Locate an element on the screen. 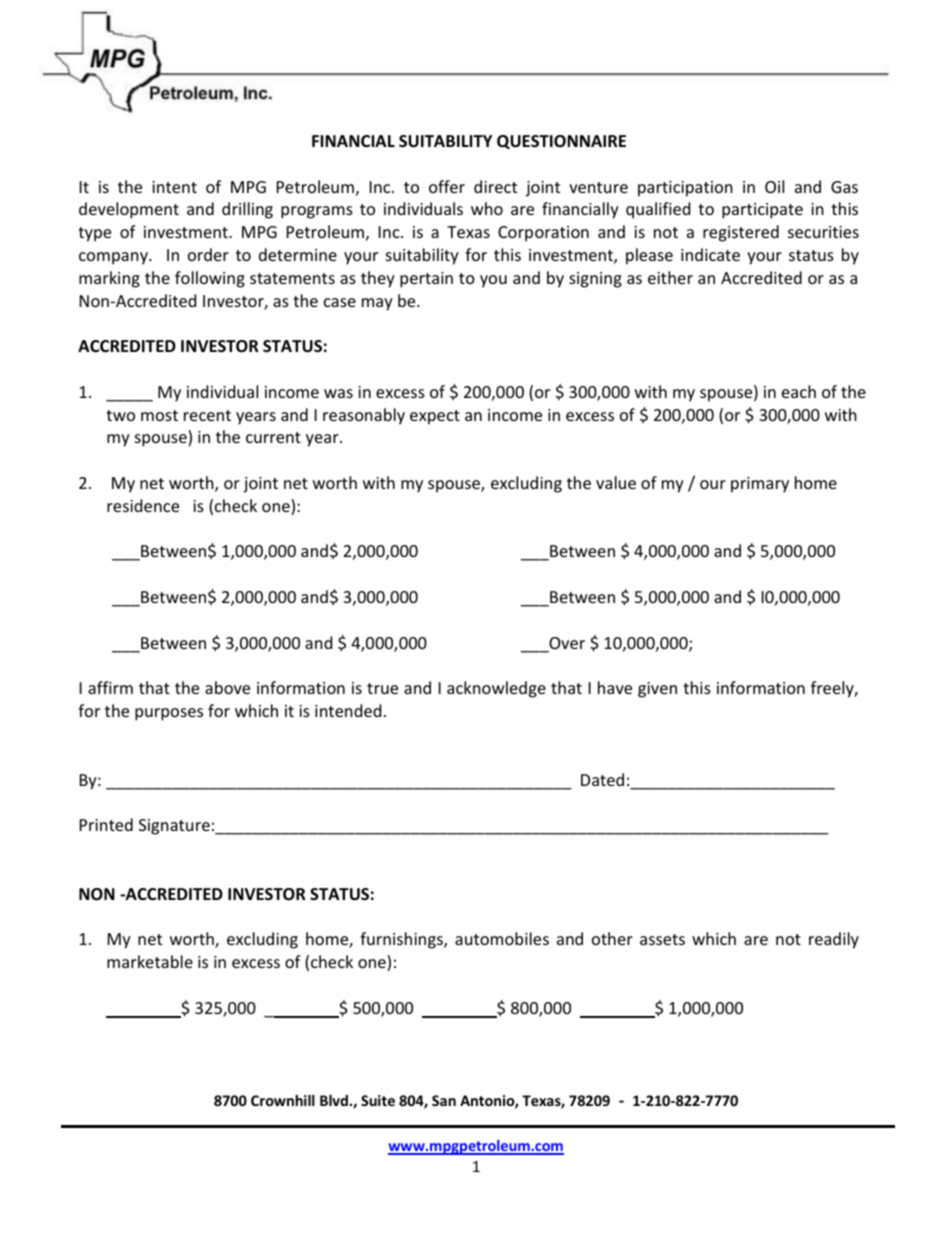 This screenshot has height=1233, width=952. Oil is located at coordinates (774, 186).
